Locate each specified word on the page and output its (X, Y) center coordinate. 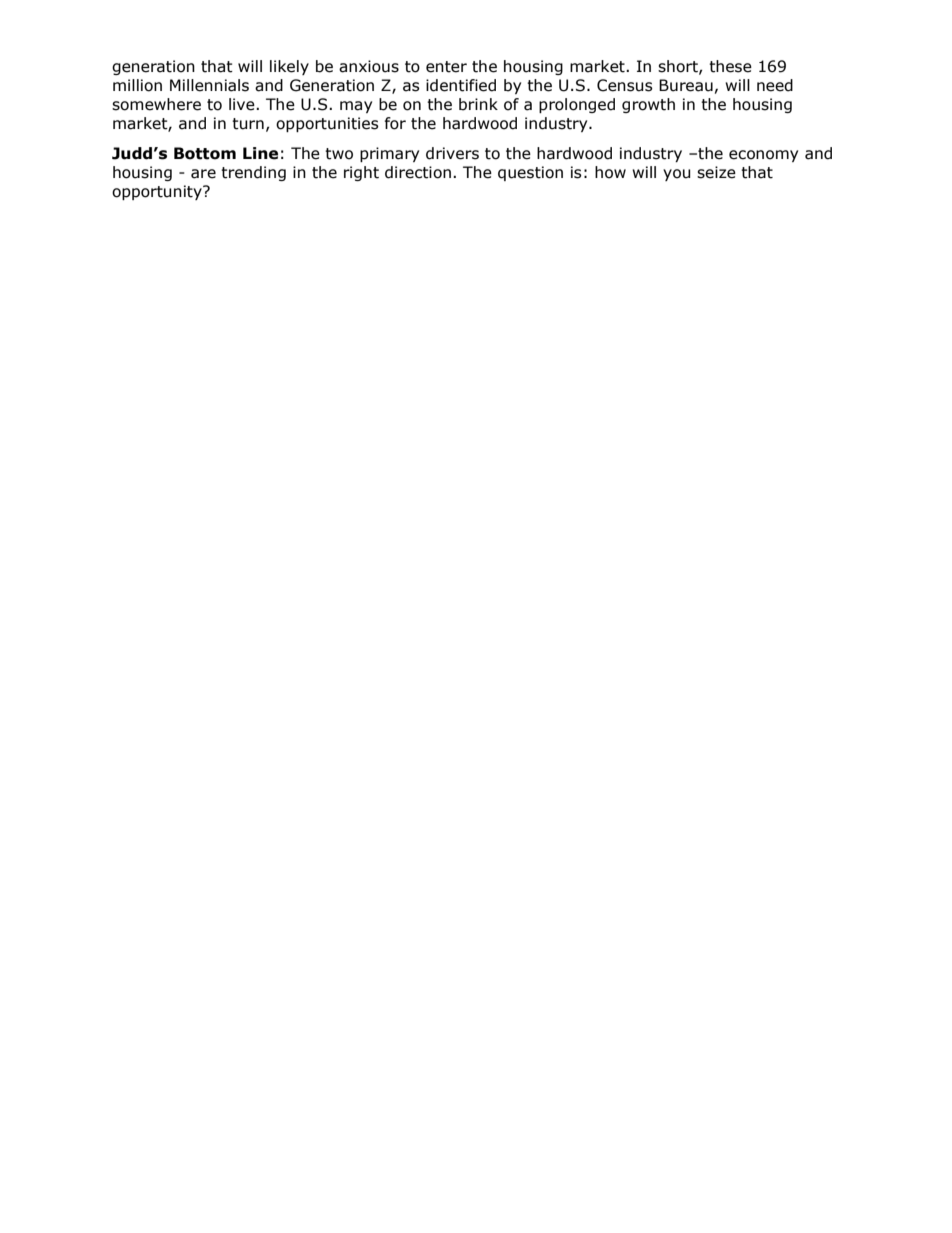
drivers (452, 153)
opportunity (158, 192)
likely (289, 67)
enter (446, 67)
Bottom (205, 153)
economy (763, 156)
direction (418, 172)
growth (648, 105)
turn (248, 124)
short (679, 67)
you (677, 175)
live (243, 104)
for (395, 123)
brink (478, 104)
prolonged (577, 105)
